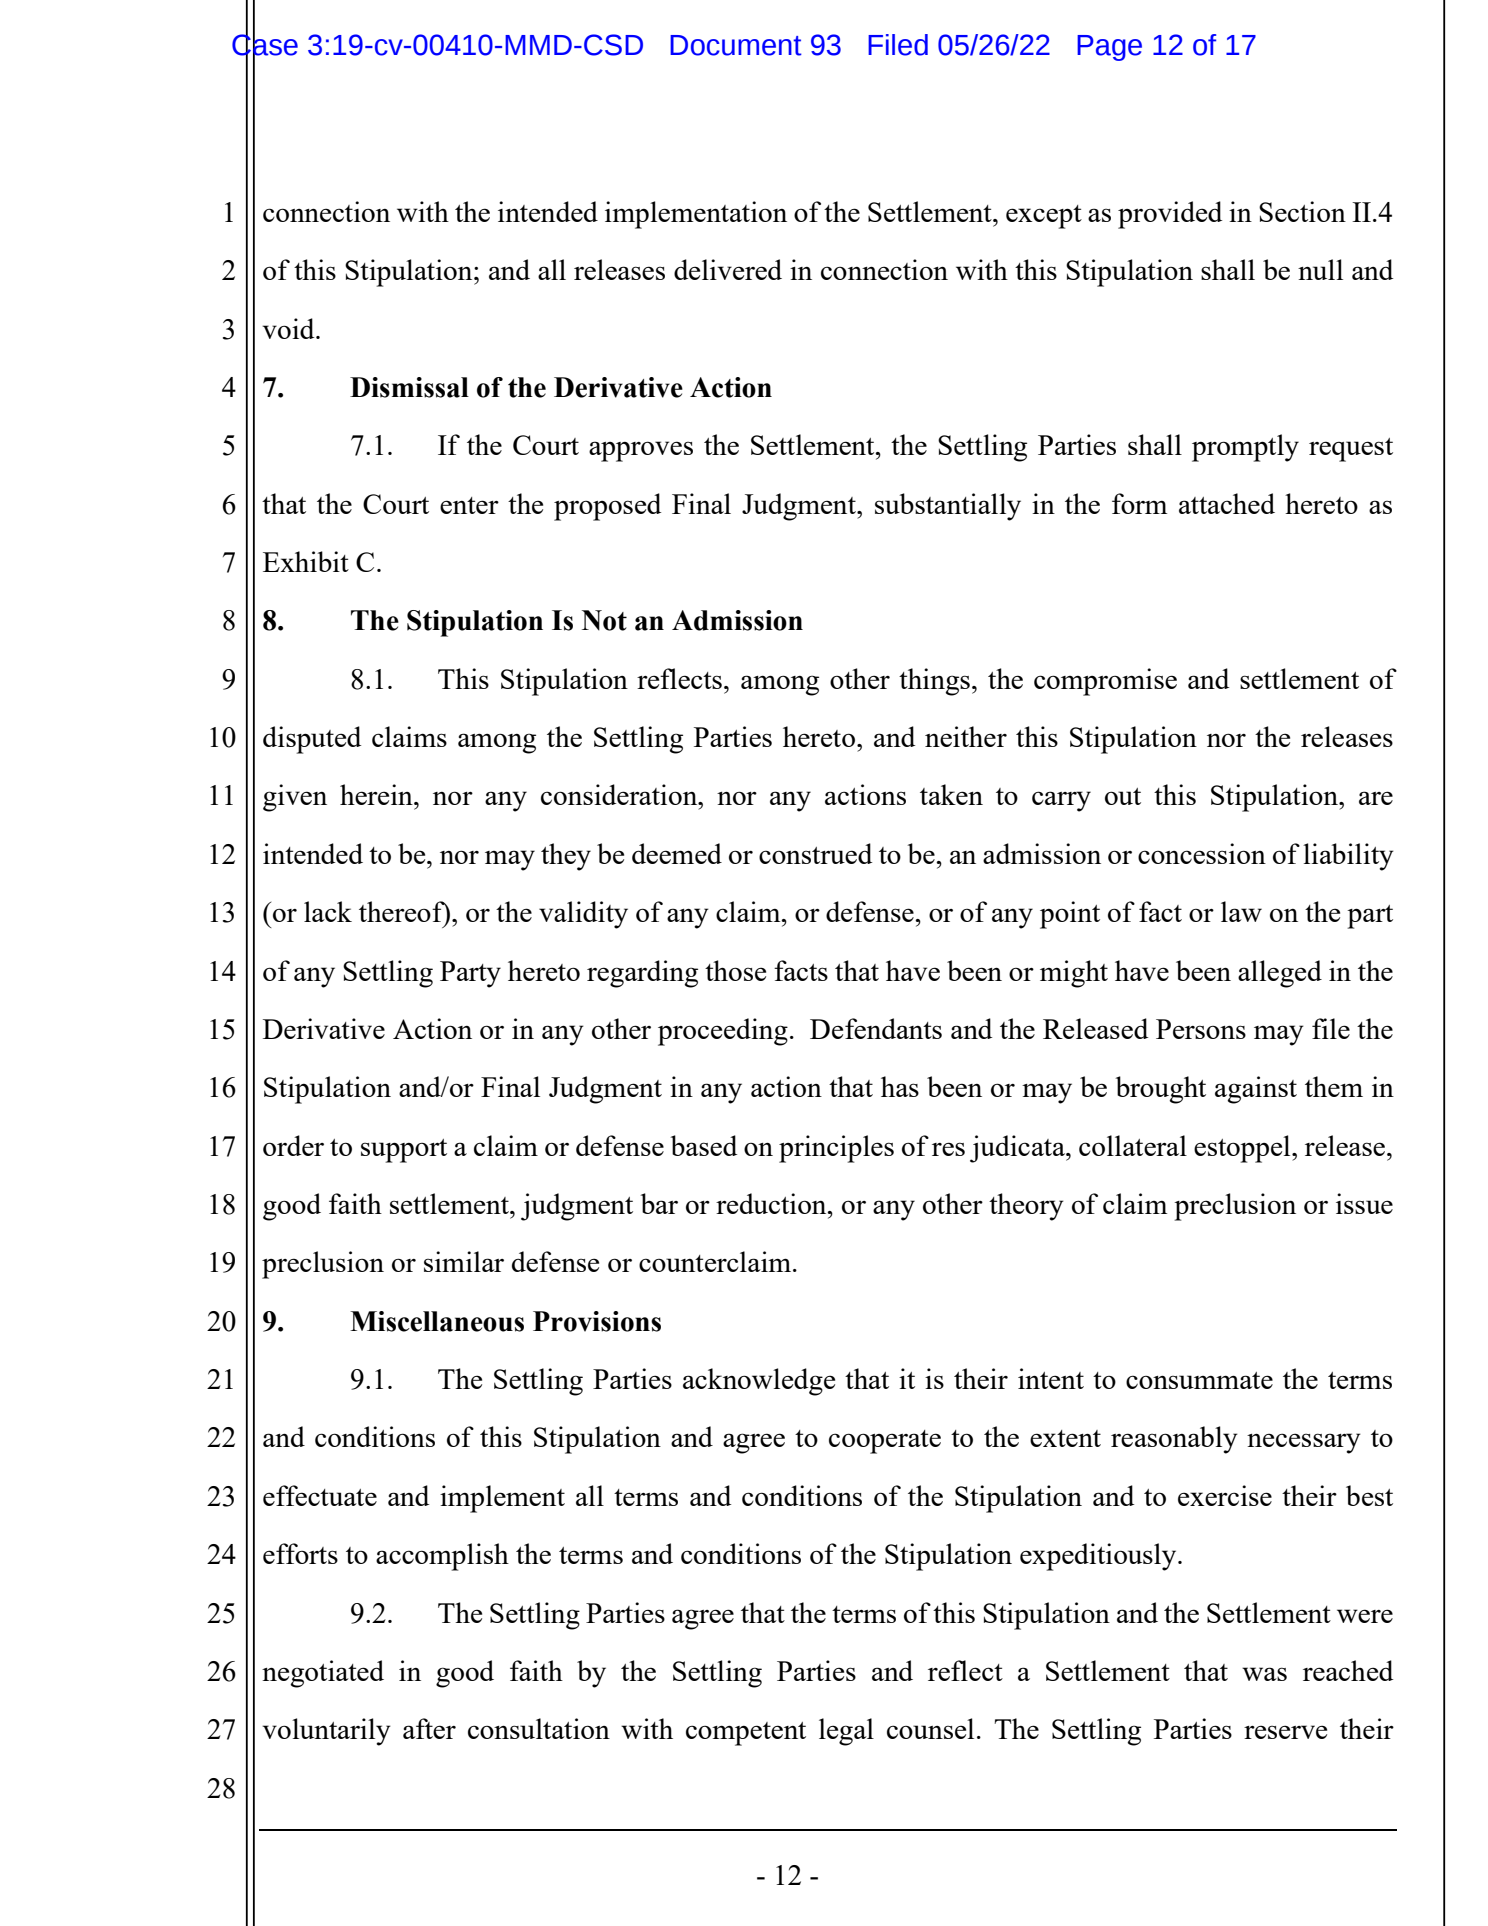 The image size is (1488, 1926). What do you see at coordinates (1109, 48) in the page?
I see `Page` at bounding box center [1109, 48].
